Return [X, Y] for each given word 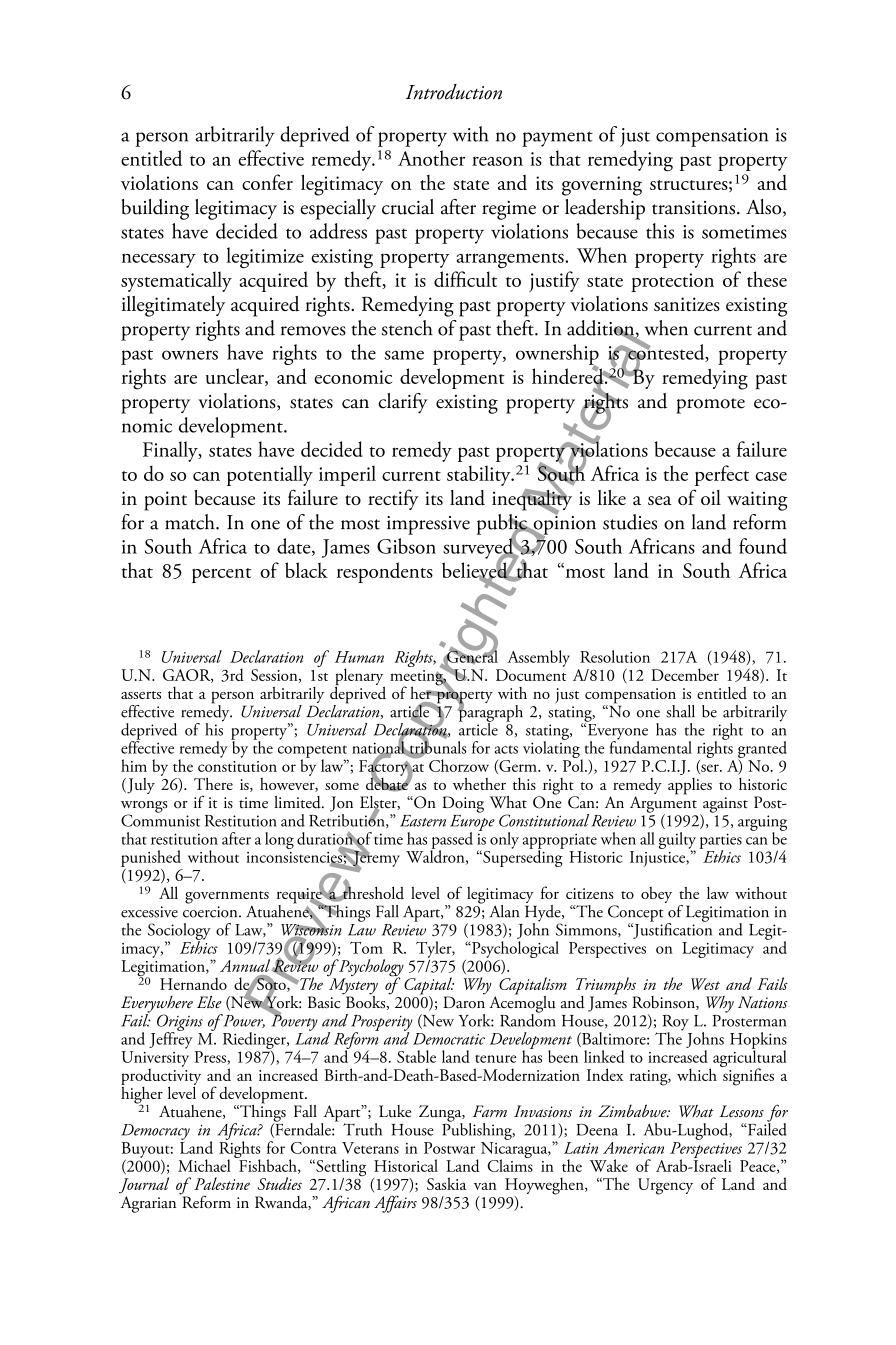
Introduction [453, 92]
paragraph [490, 713]
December [685, 674]
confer [267, 182]
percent [221, 575]
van [485, 1186]
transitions [693, 208]
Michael [204, 1165]
